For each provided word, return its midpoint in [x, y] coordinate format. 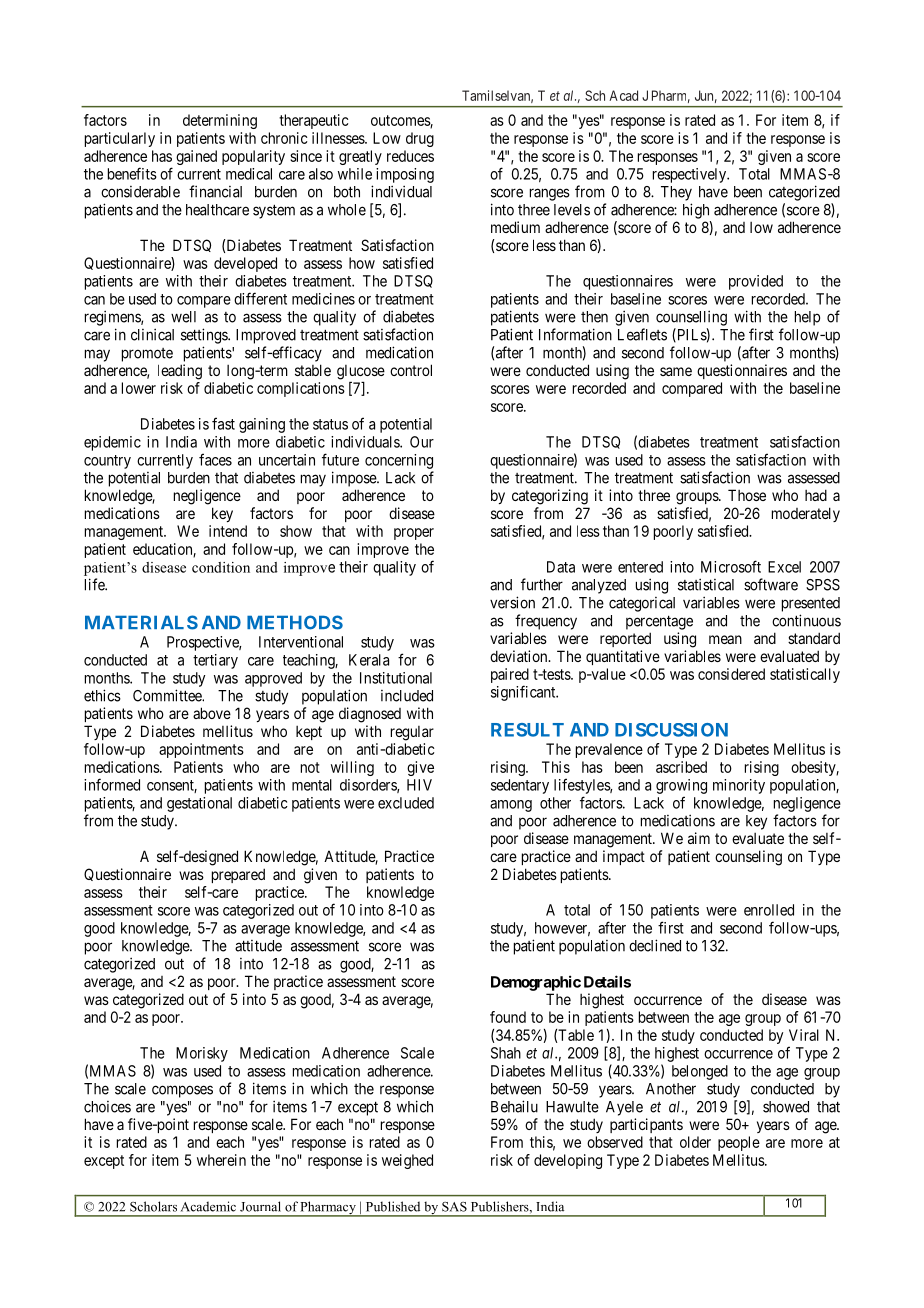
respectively [690, 175]
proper [414, 534]
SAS [454, 1207]
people [739, 1143]
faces [215, 459]
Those [747, 495]
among [511, 806]
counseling [748, 858]
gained [196, 157]
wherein [221, 1160]
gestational [199, 804]
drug [420, 139]
